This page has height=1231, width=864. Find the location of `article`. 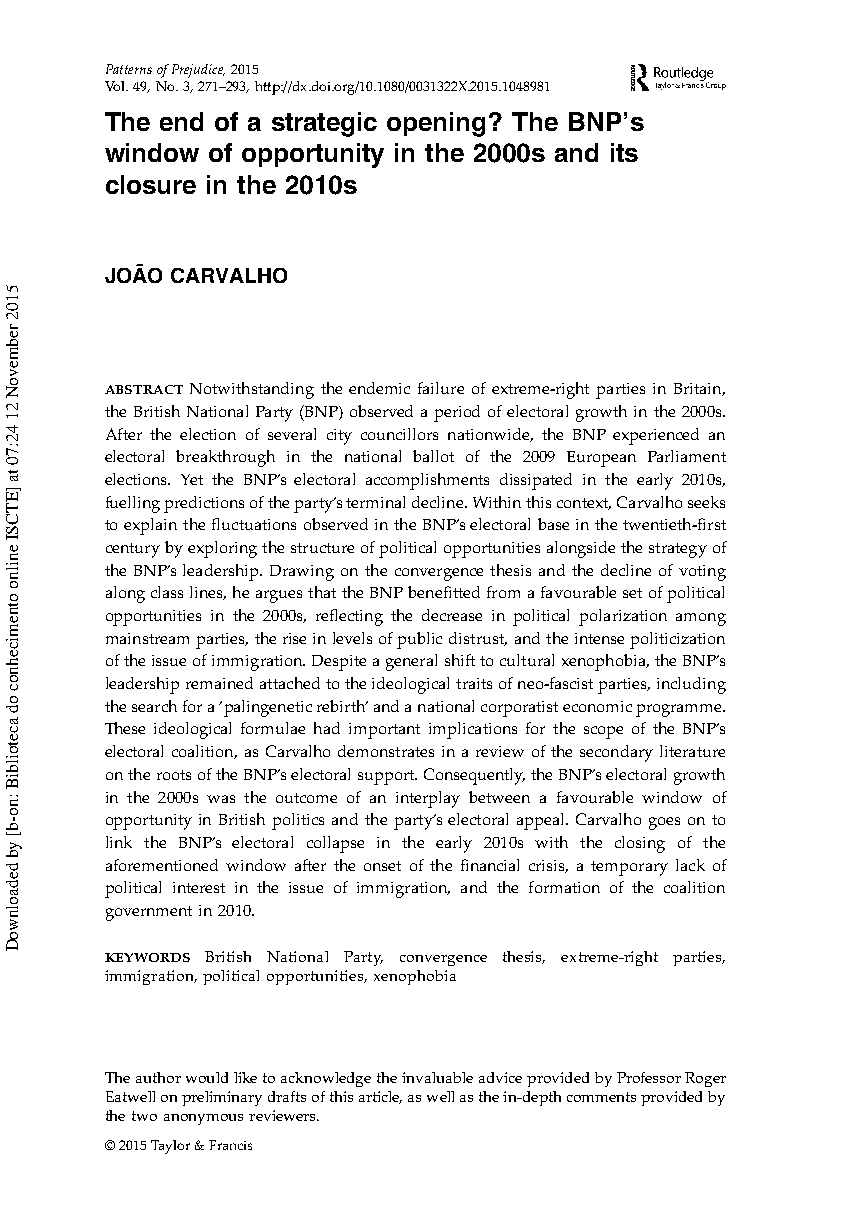

article is located at coordinates (380, 1097).
